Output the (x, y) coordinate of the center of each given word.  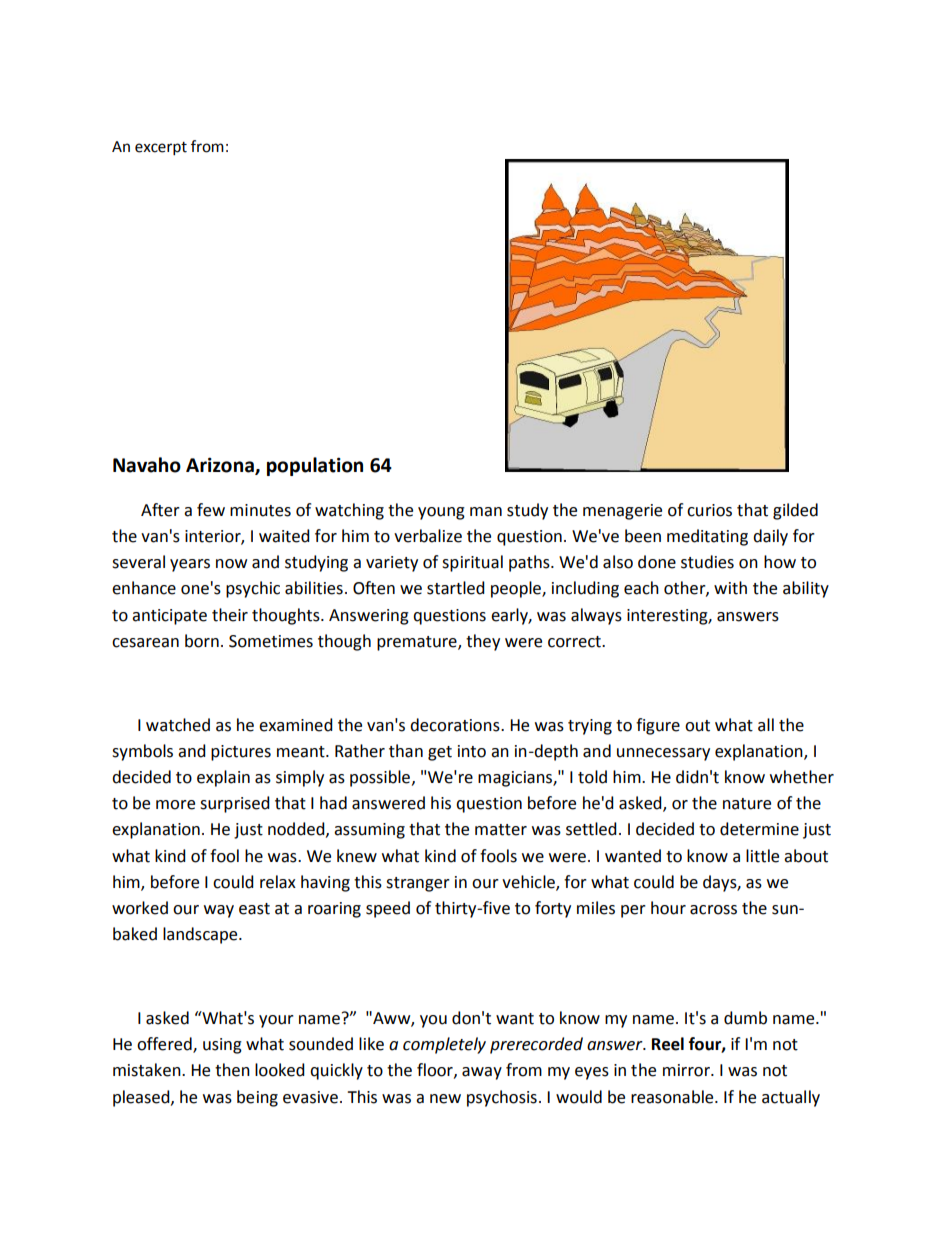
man (486, 512)
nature (747, 804)
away (482, 1073)
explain (223, 778)
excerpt (161, 149)
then (232, 1070)
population (315, 466)
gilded (795, 511)
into (472, 751)
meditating (707, 537)
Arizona (221, 466)
